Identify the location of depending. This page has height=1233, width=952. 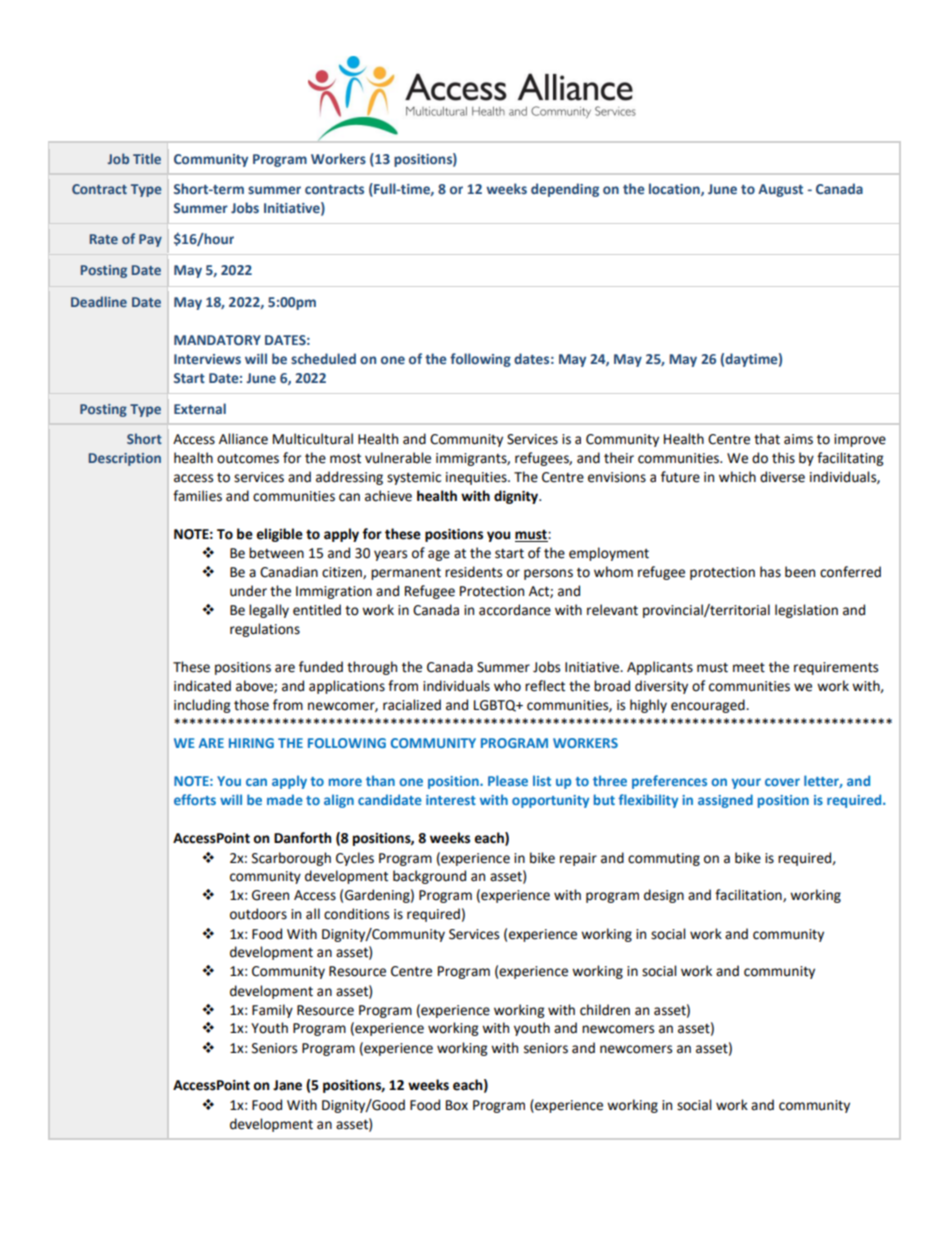
(565, 190).
